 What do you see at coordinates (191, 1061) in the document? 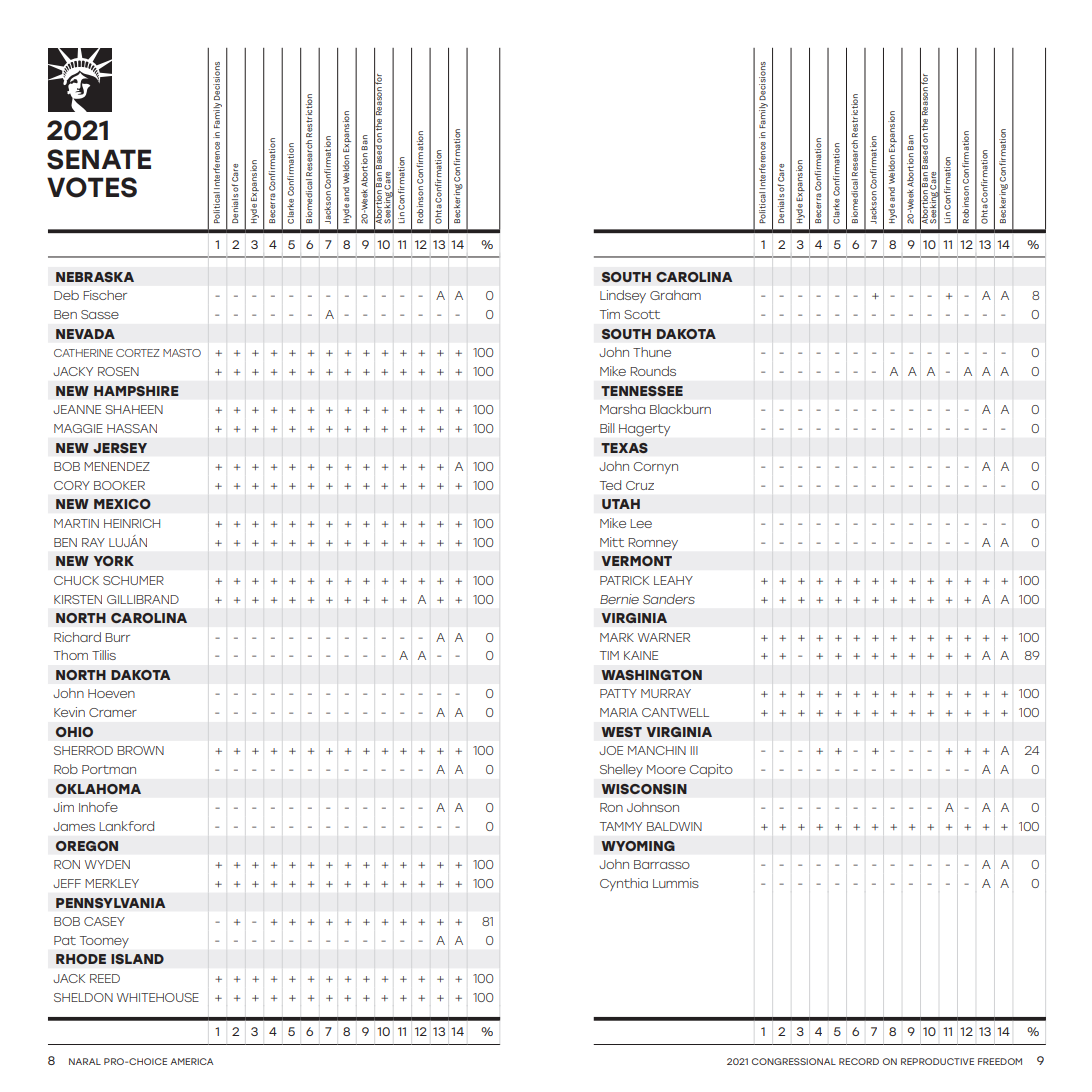
I see `AMERICA` at bounding box center [191, 1061].
